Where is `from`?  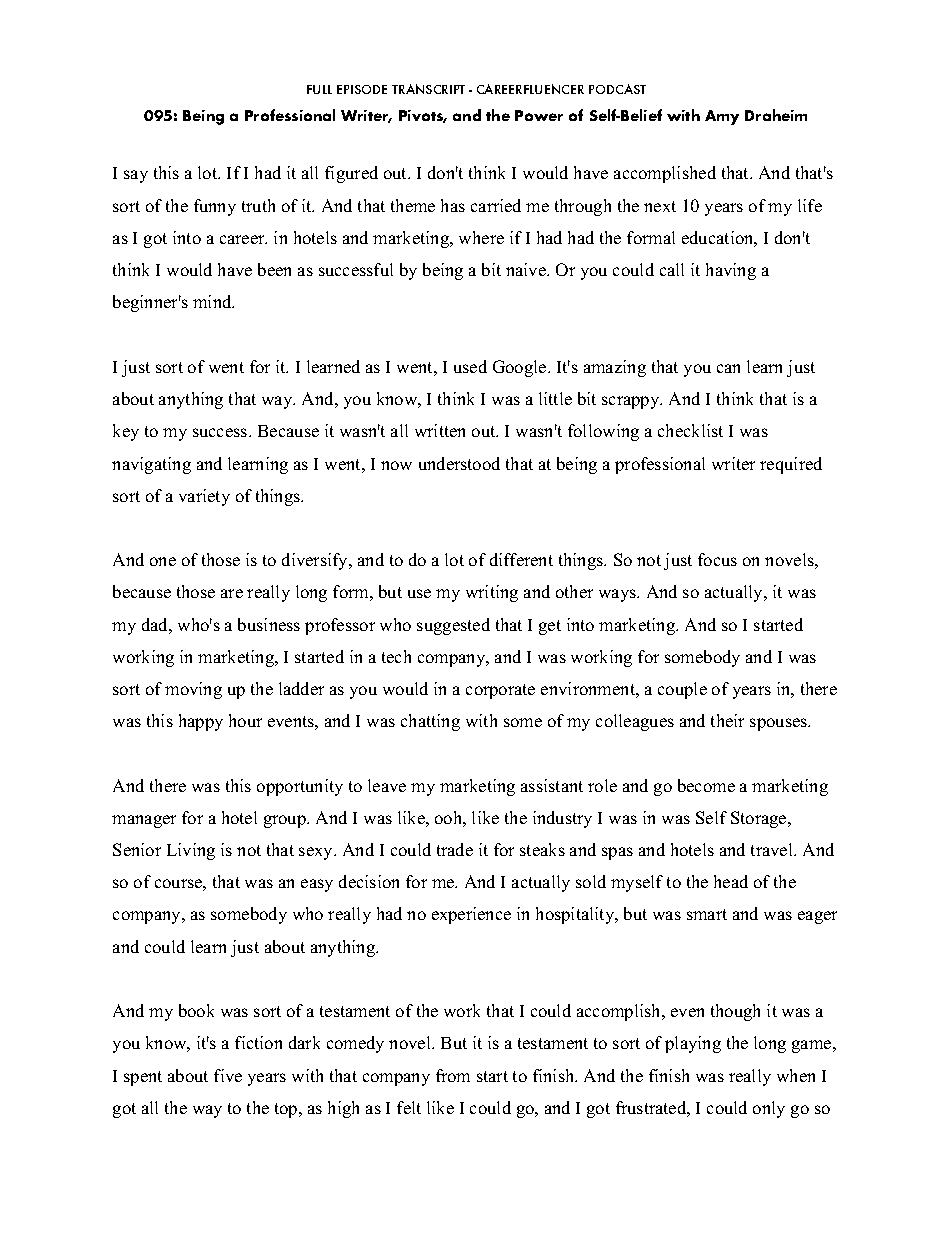
from is located at coordinates (453, 1075).
